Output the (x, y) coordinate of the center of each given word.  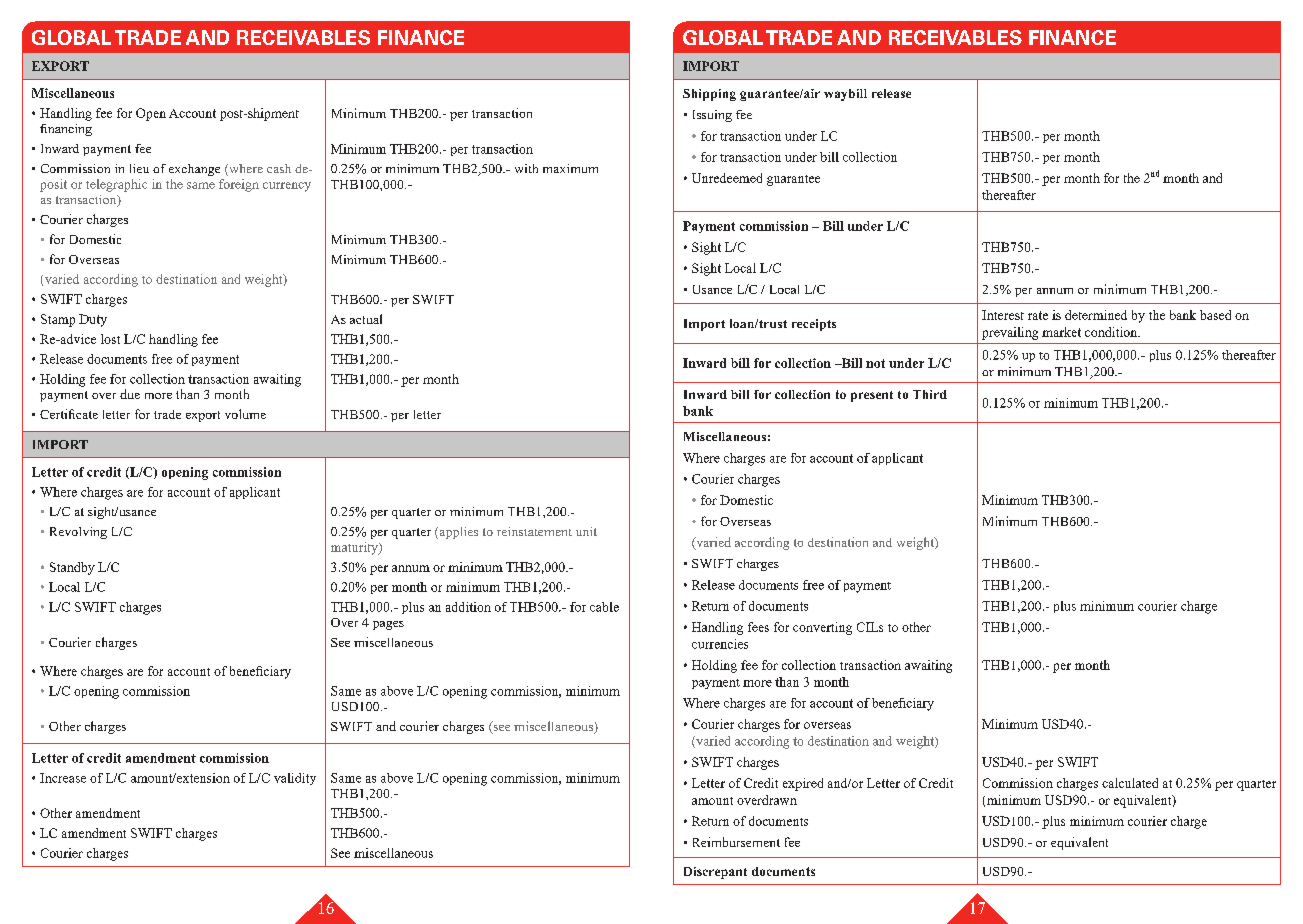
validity (295, 779)
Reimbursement (736, 842)
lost (110, 339)
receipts (814, 325)
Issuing (712, 116)
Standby (72, 568)
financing (66, 130)
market (1061, 332)
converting (822, 628)
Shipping (709, 95)
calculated (1130, 783)
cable (604, 607)
